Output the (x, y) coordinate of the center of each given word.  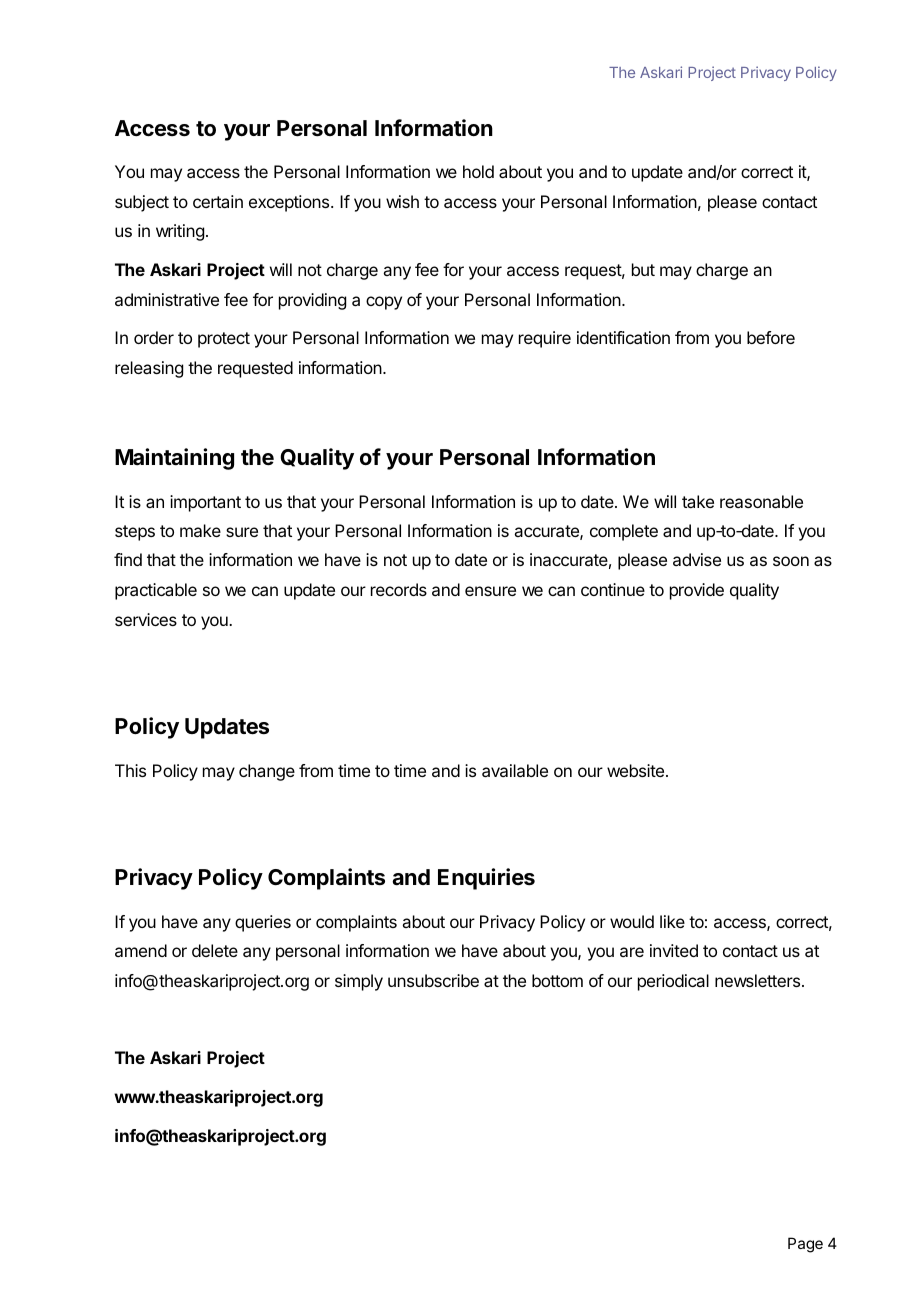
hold (478, 171)
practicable (156, 591)
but (643, 269)
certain (218, 201)
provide (697, 591)
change (267, 772)
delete (215, 950)
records (399, 589)
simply (359, 982)
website (635, 770)
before (771, 337)
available (515, 770)
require (545, 339)
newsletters (757, 980)
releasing (149, 369)
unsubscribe (433, 980)
